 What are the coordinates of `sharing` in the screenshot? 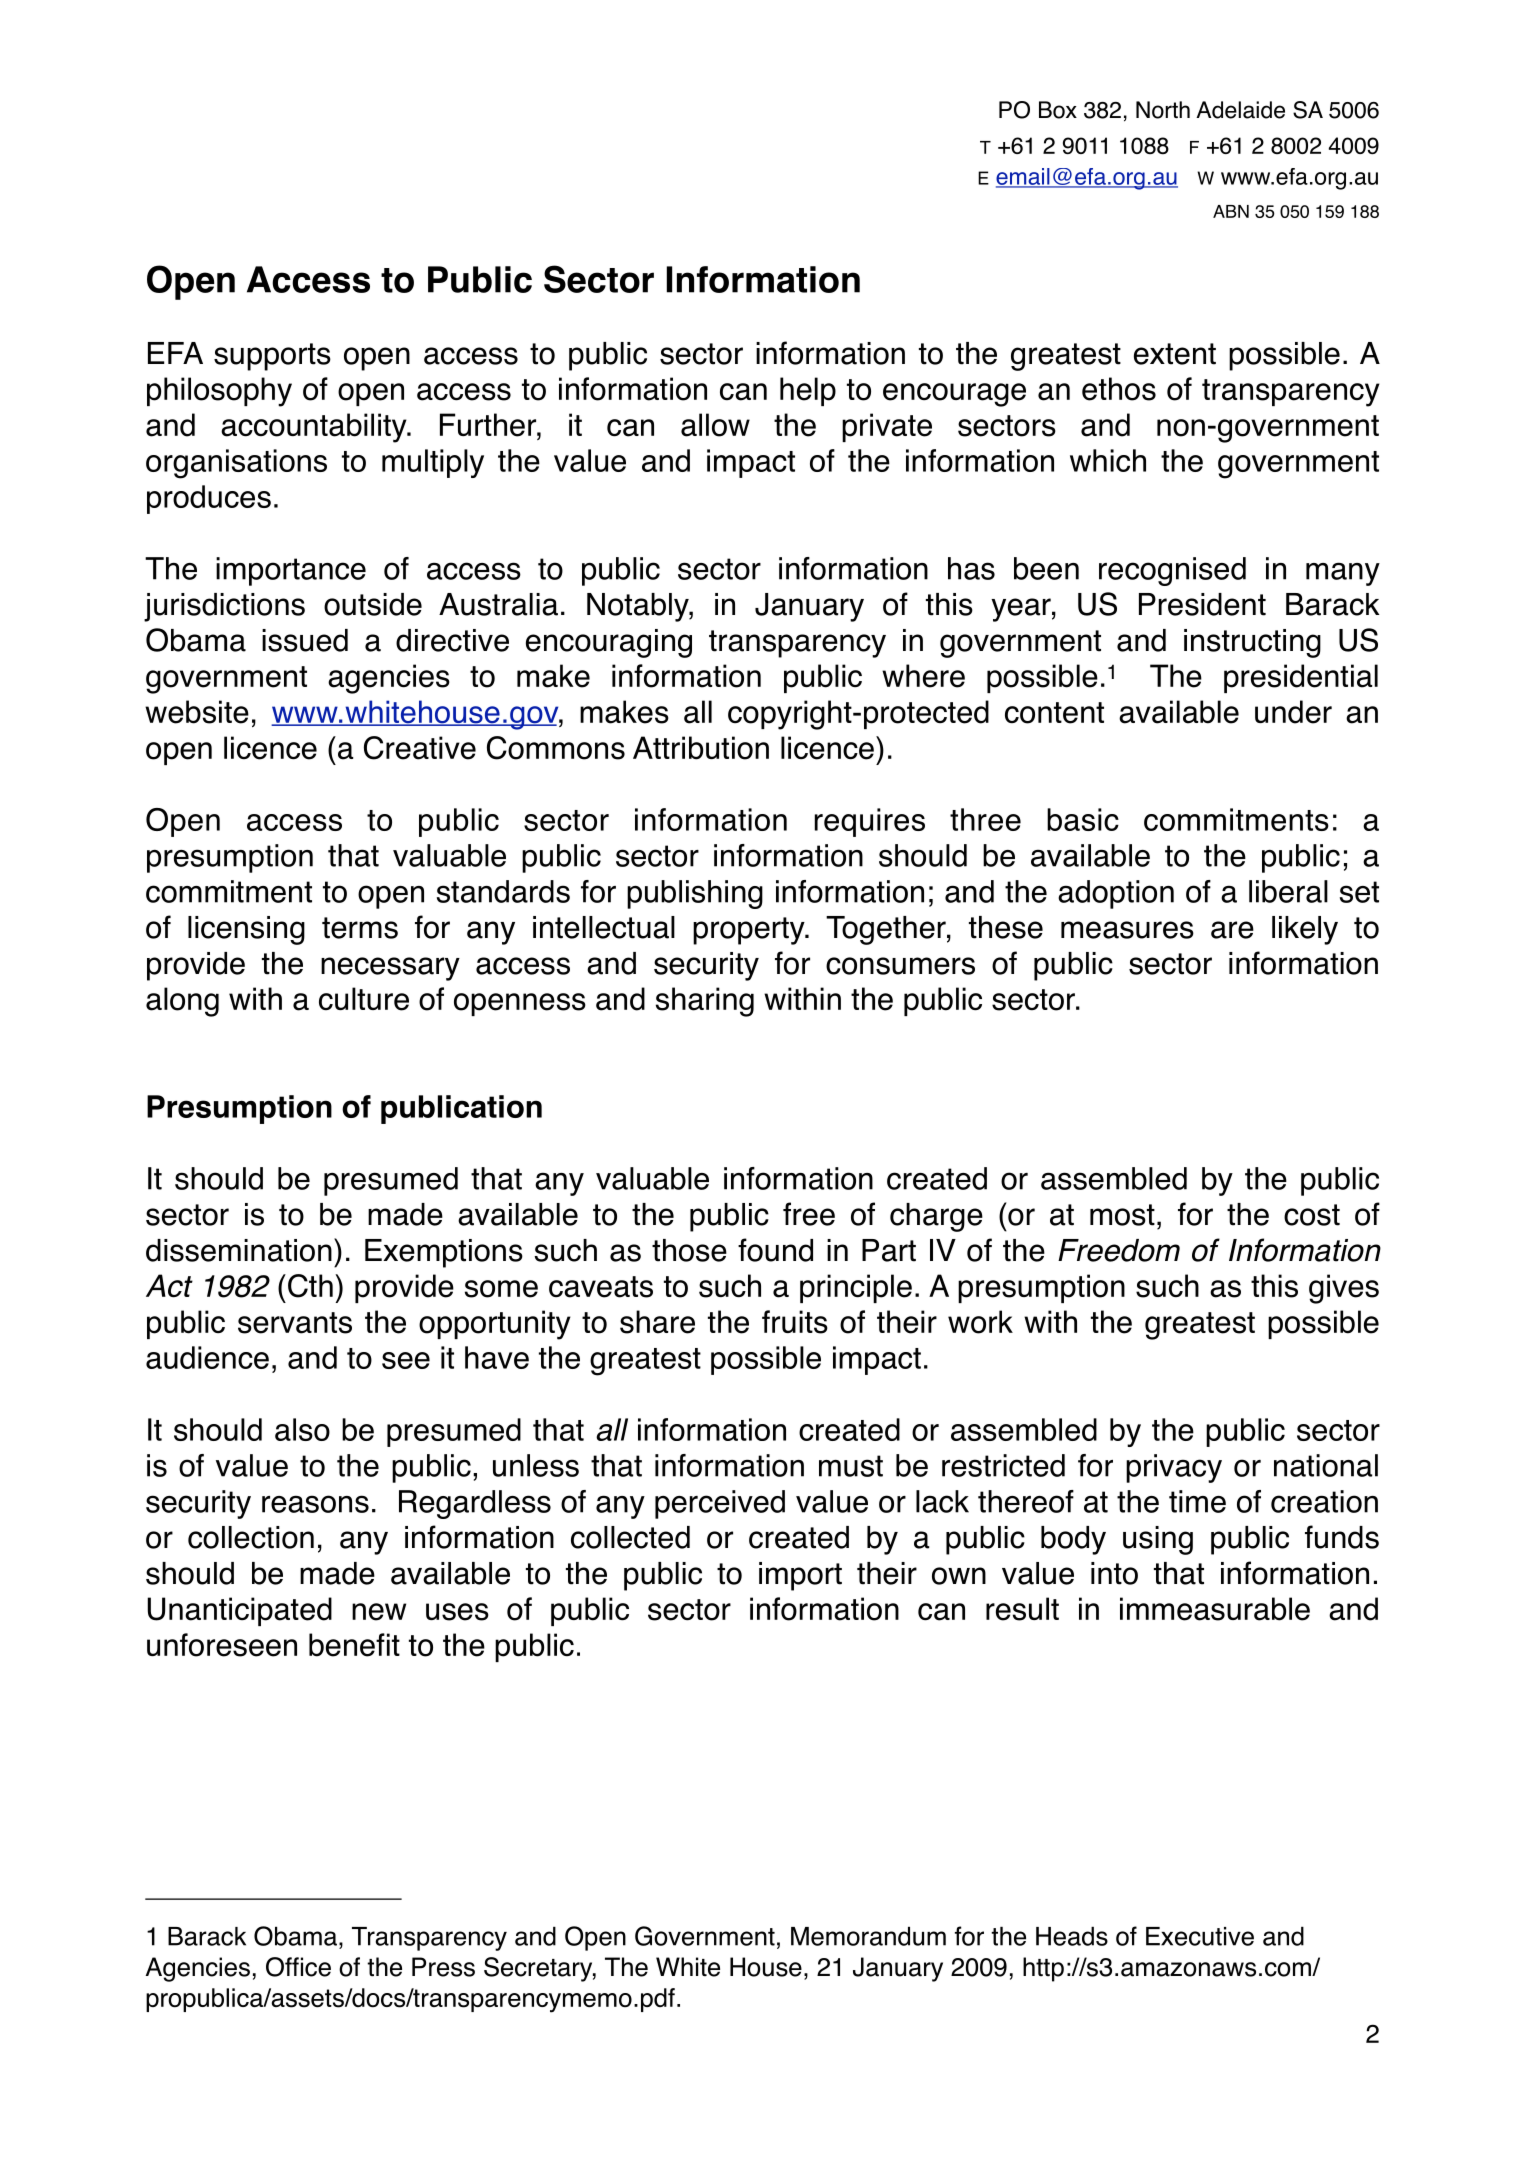 It's located at (705, 1002).
